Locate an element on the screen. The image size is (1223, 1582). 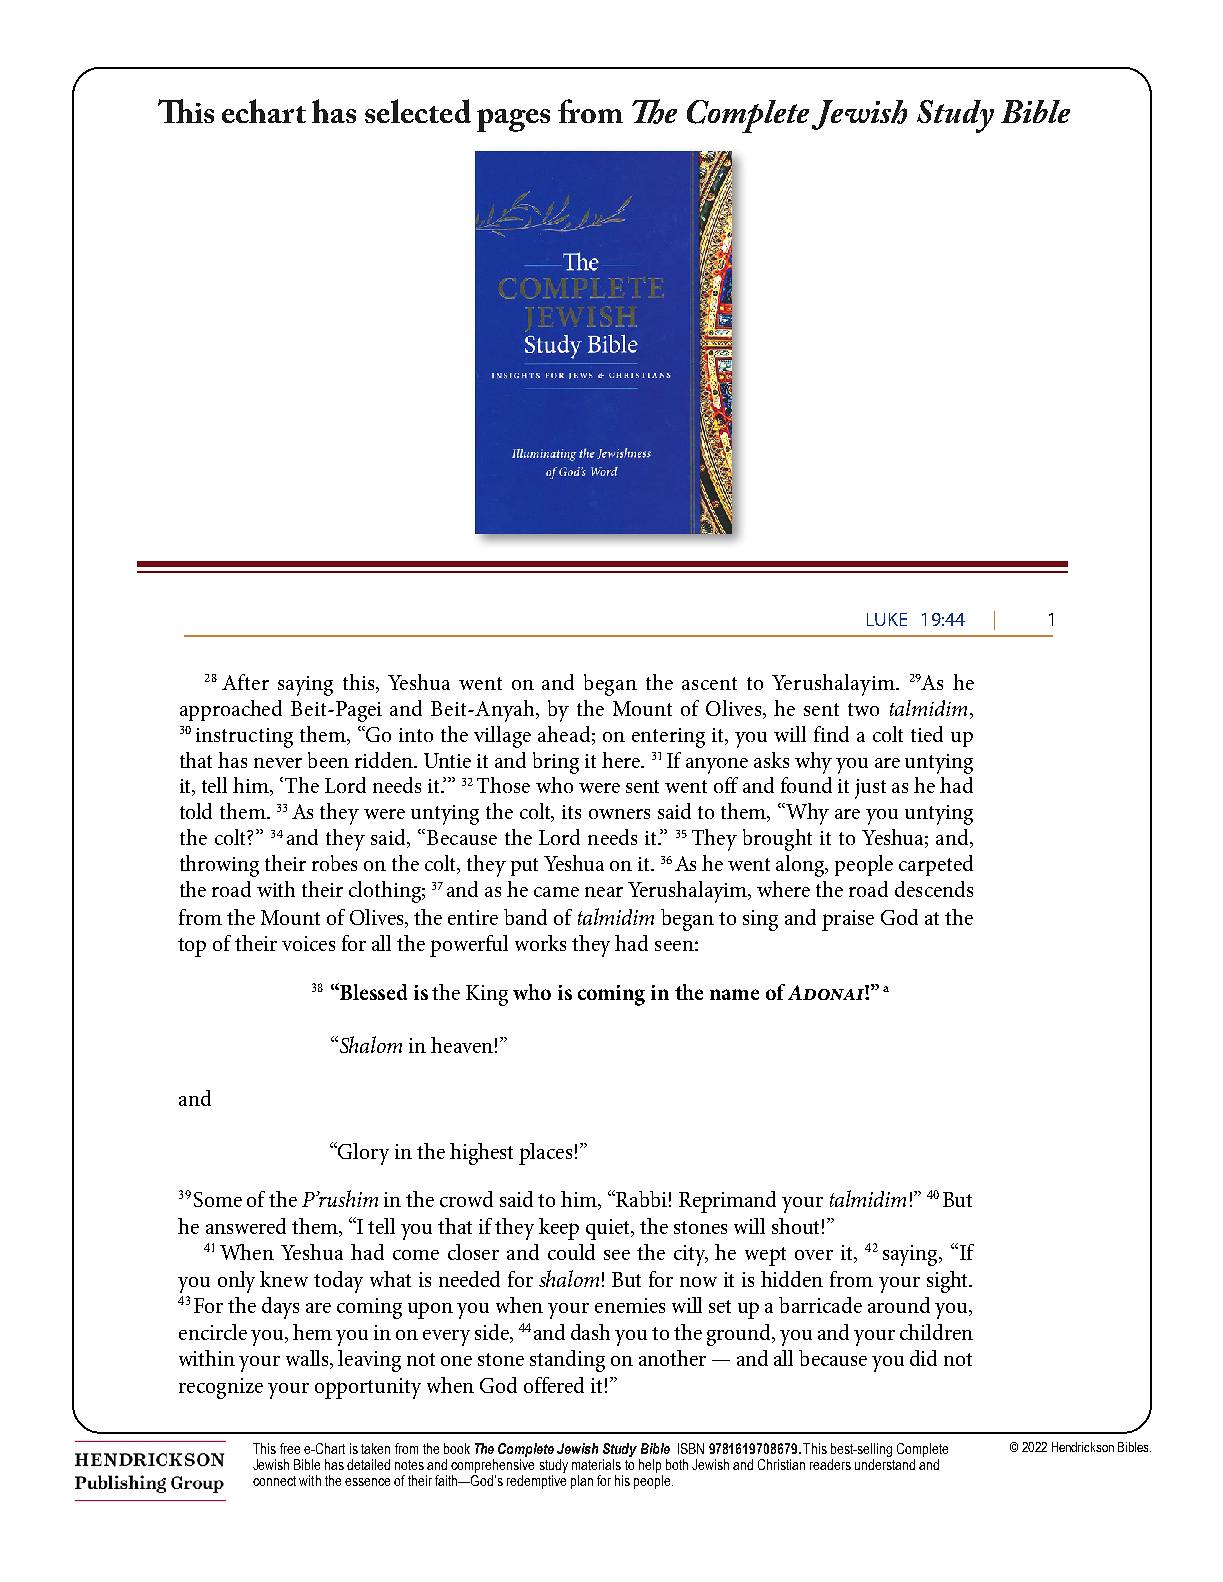
powerful is located at coordinates (469, 946).
